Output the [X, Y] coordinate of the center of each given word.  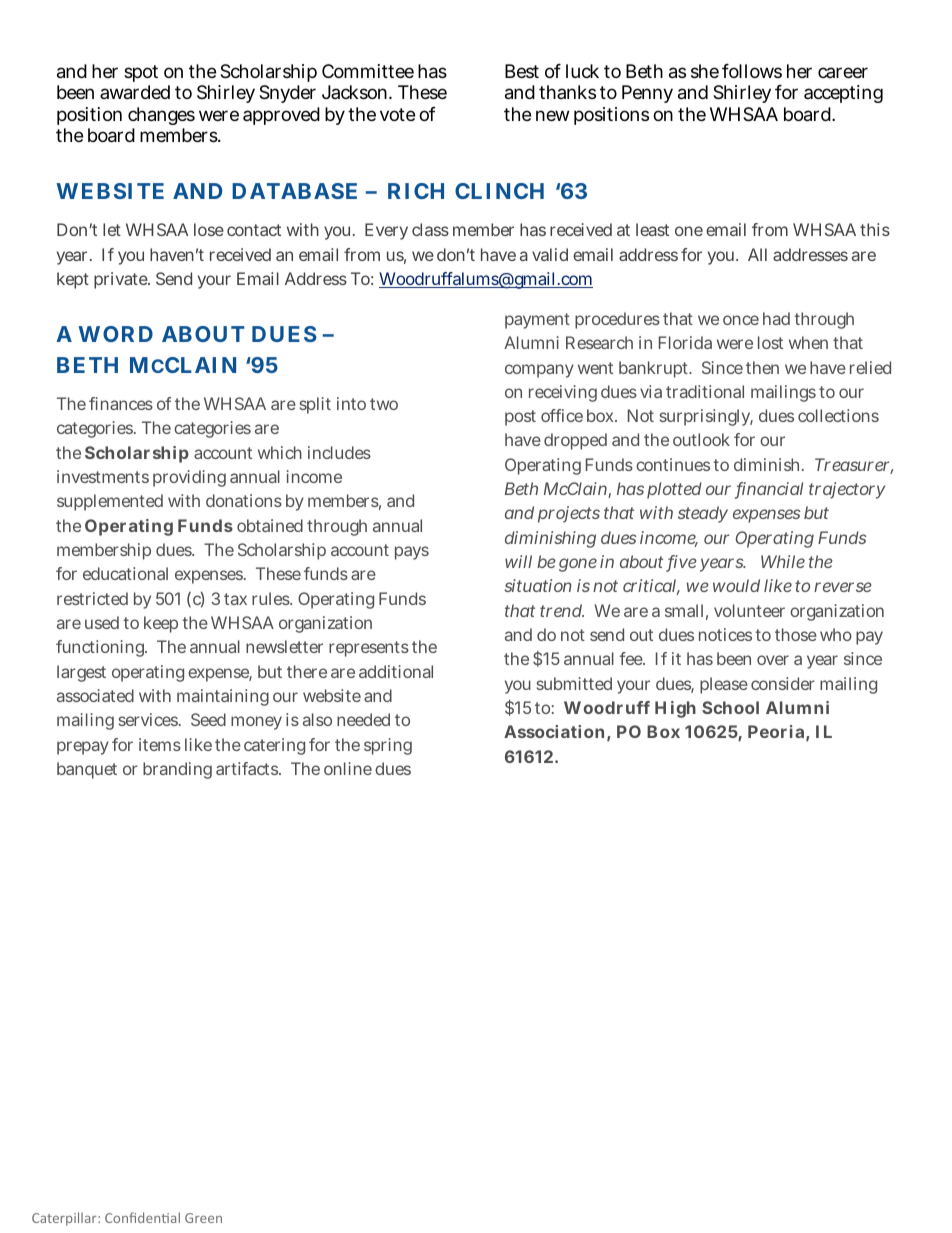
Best [522, 71]
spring [388, 746]
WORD [115, 334]
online [348, 768]
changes [161, 116]
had [776, 318]
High [675, 709]
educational [125, 573]
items [160, 744]
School [730, 707]
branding [177, 770]
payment [537, 321]
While [783, 561]
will [518, 561]
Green [203, 1218]
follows [752, 71]
